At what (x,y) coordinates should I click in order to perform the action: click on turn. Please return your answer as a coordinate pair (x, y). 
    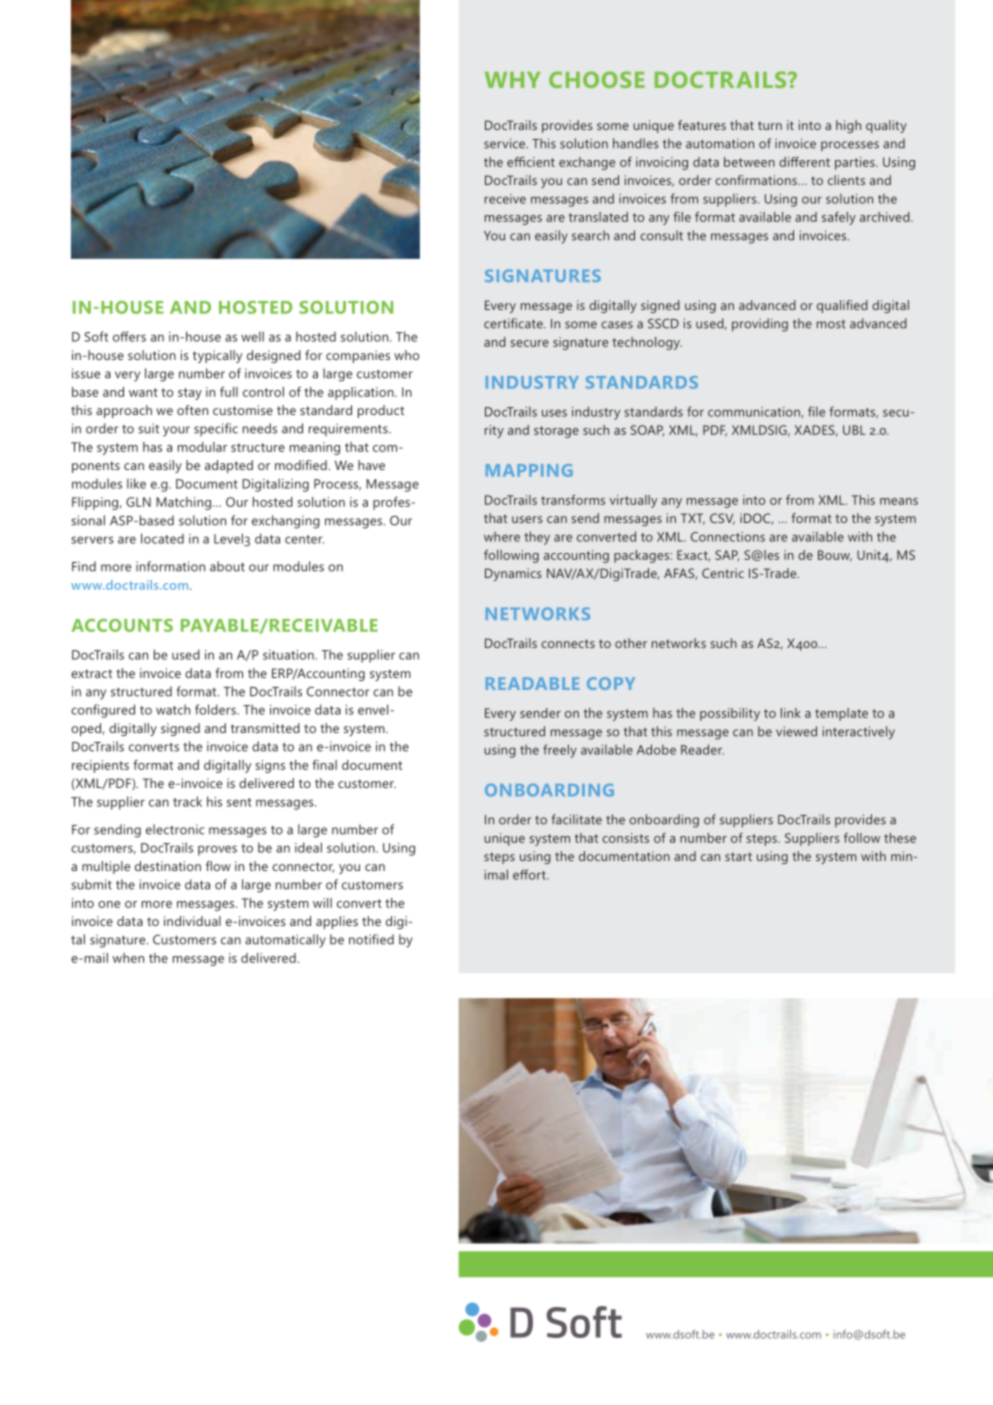
    Looking at the image, I should click on (770, 125).
